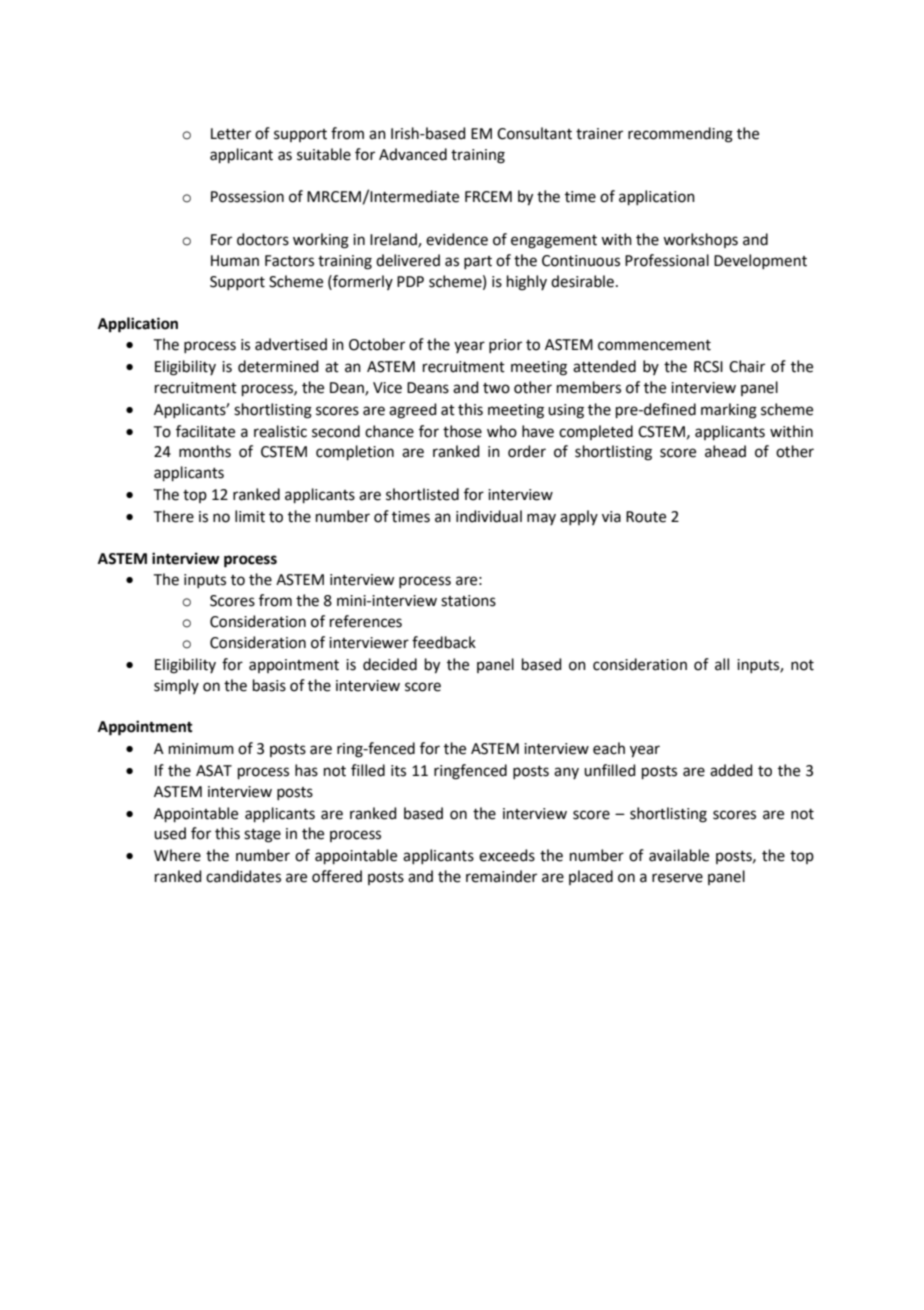 The image size is (924, 1310). What do you see at coordinates (722, 664) in the screenshot?
I see `all` at bounding box center [722, 664].
